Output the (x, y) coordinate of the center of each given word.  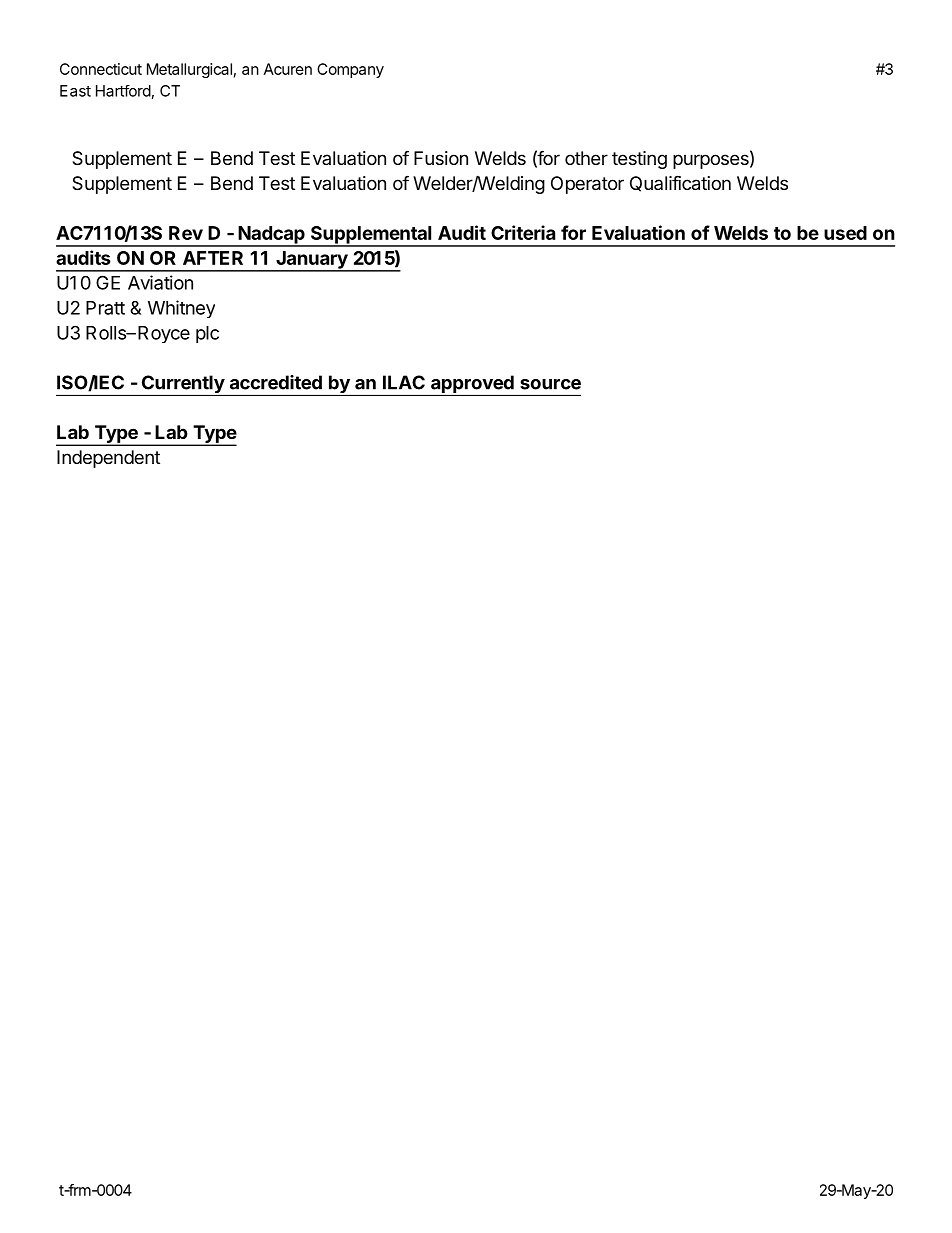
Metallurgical (189, 70)
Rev (186, 233)
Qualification (680, 183)
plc (207, 334)
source (550, 384)
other (586, 158)
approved (472, 385)
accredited (276, 382)
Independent (108, 459)
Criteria (523, 232)
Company (350, 70)
